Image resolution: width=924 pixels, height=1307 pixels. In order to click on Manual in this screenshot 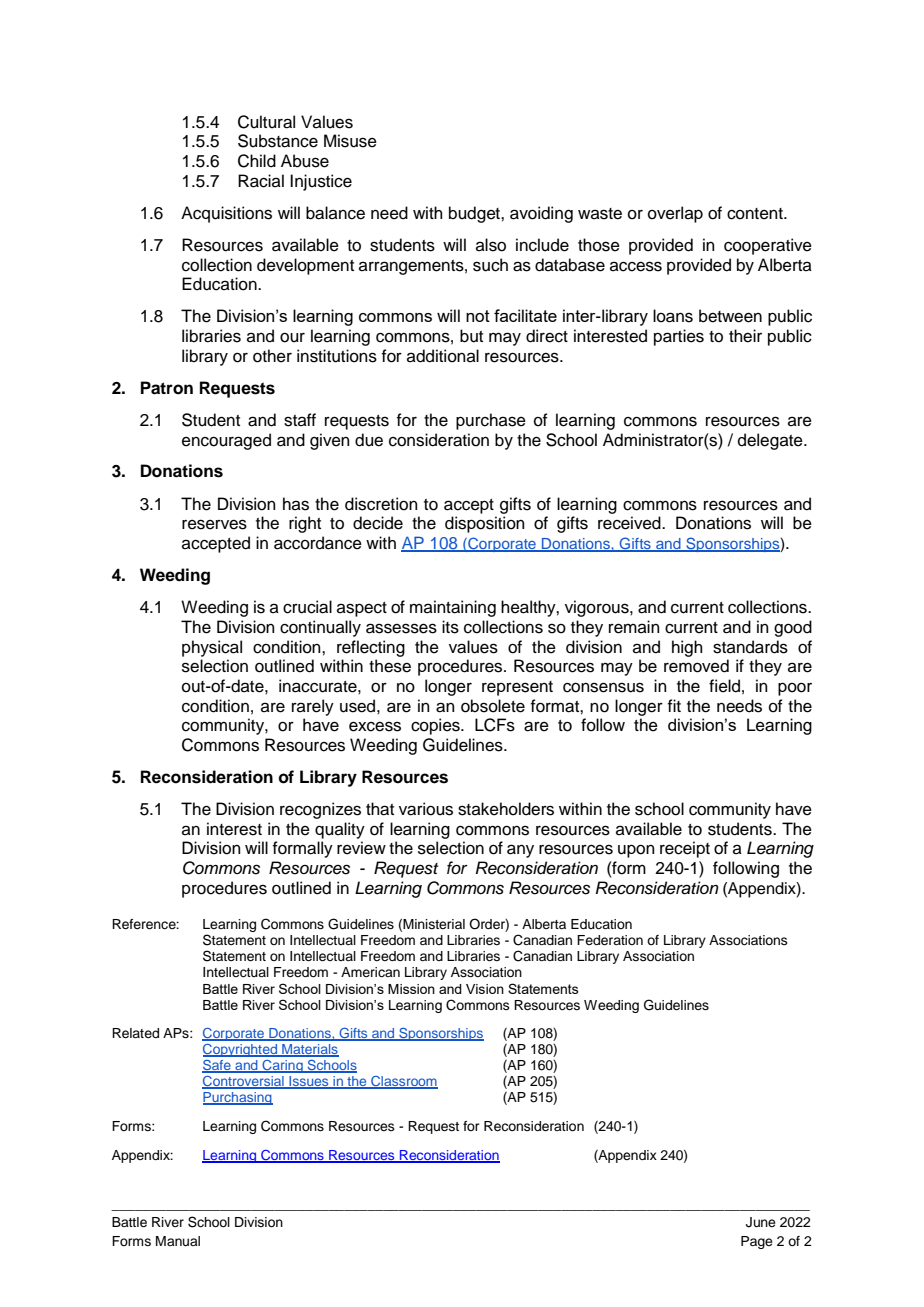, I will do `click(178, 1241)`.
